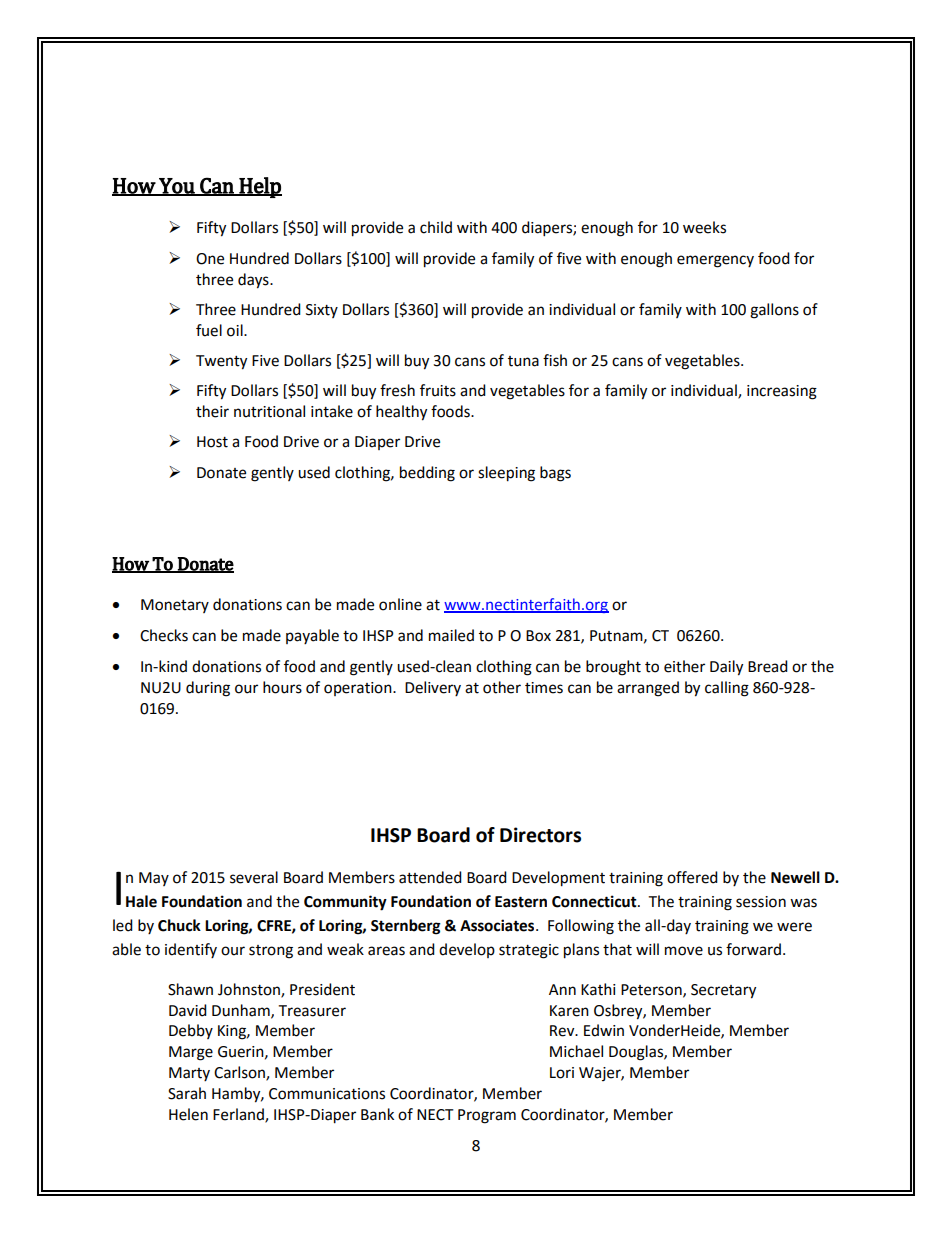 The width and height of the screenshot is (952, 1233). What do you see at coordinates (212, 442) in the screenshot?
I see `Host` at bounding box center [212, 442].
